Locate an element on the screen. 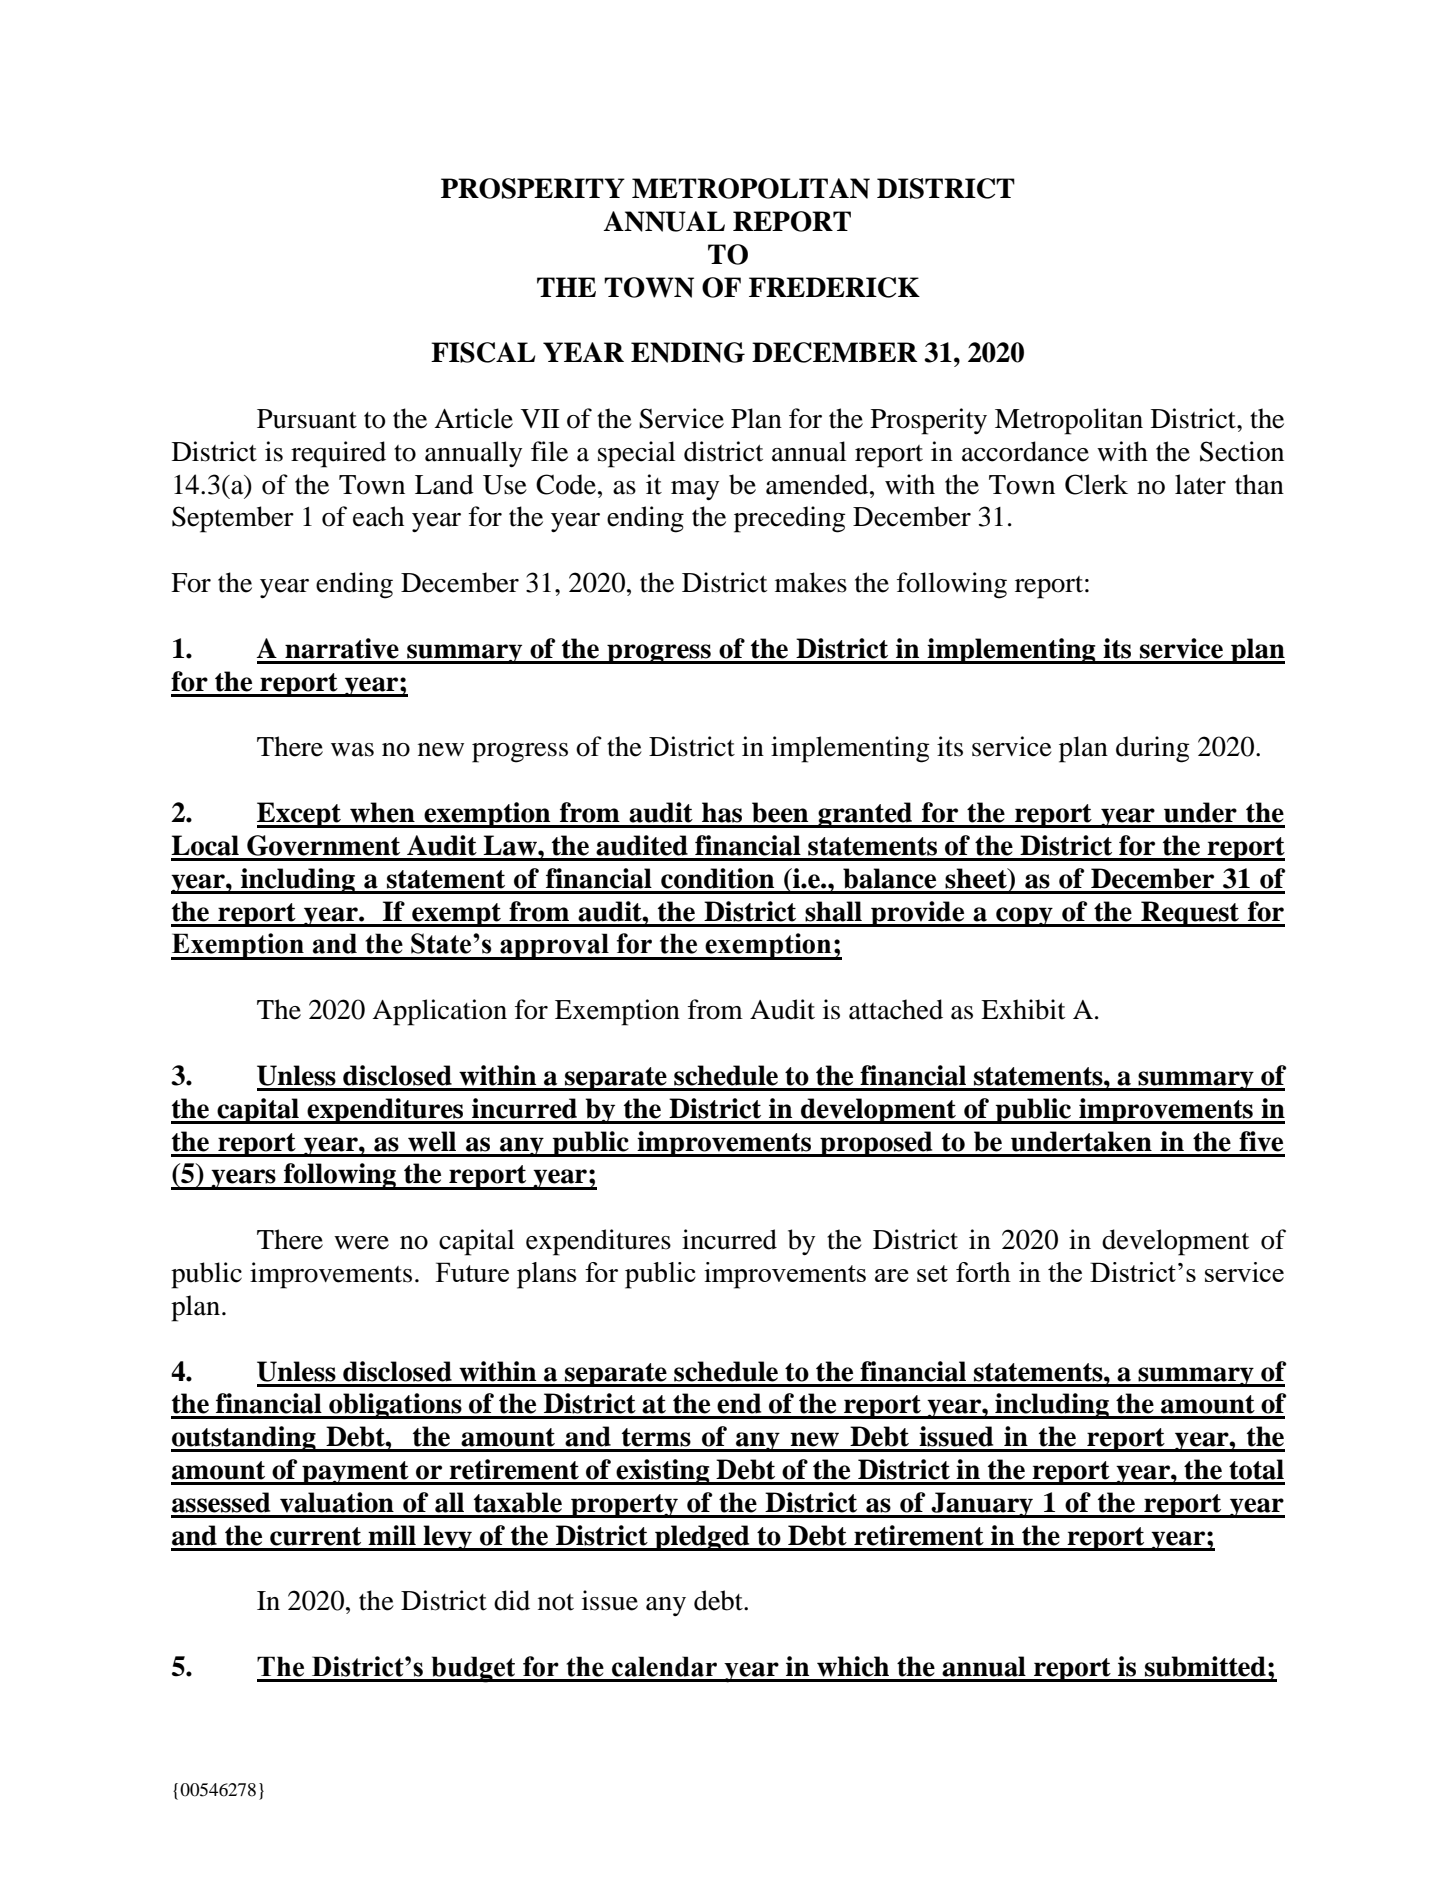 This screenshot has width=1456, height=1885. Except is located at coordinates (300, 815).
